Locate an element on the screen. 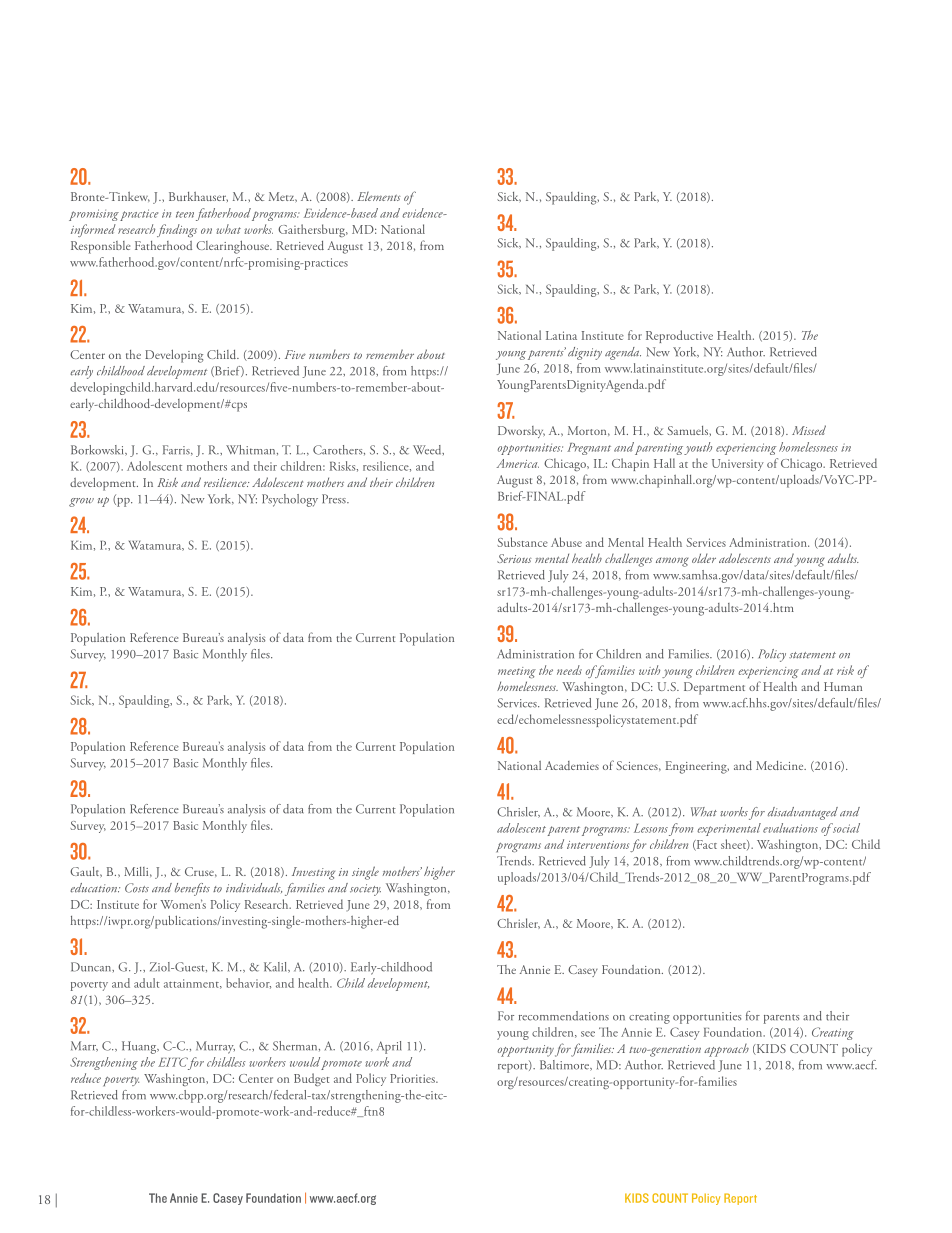 The height and width of the screenshot is (1233, 952). society is located at coordinates (365, 890).
